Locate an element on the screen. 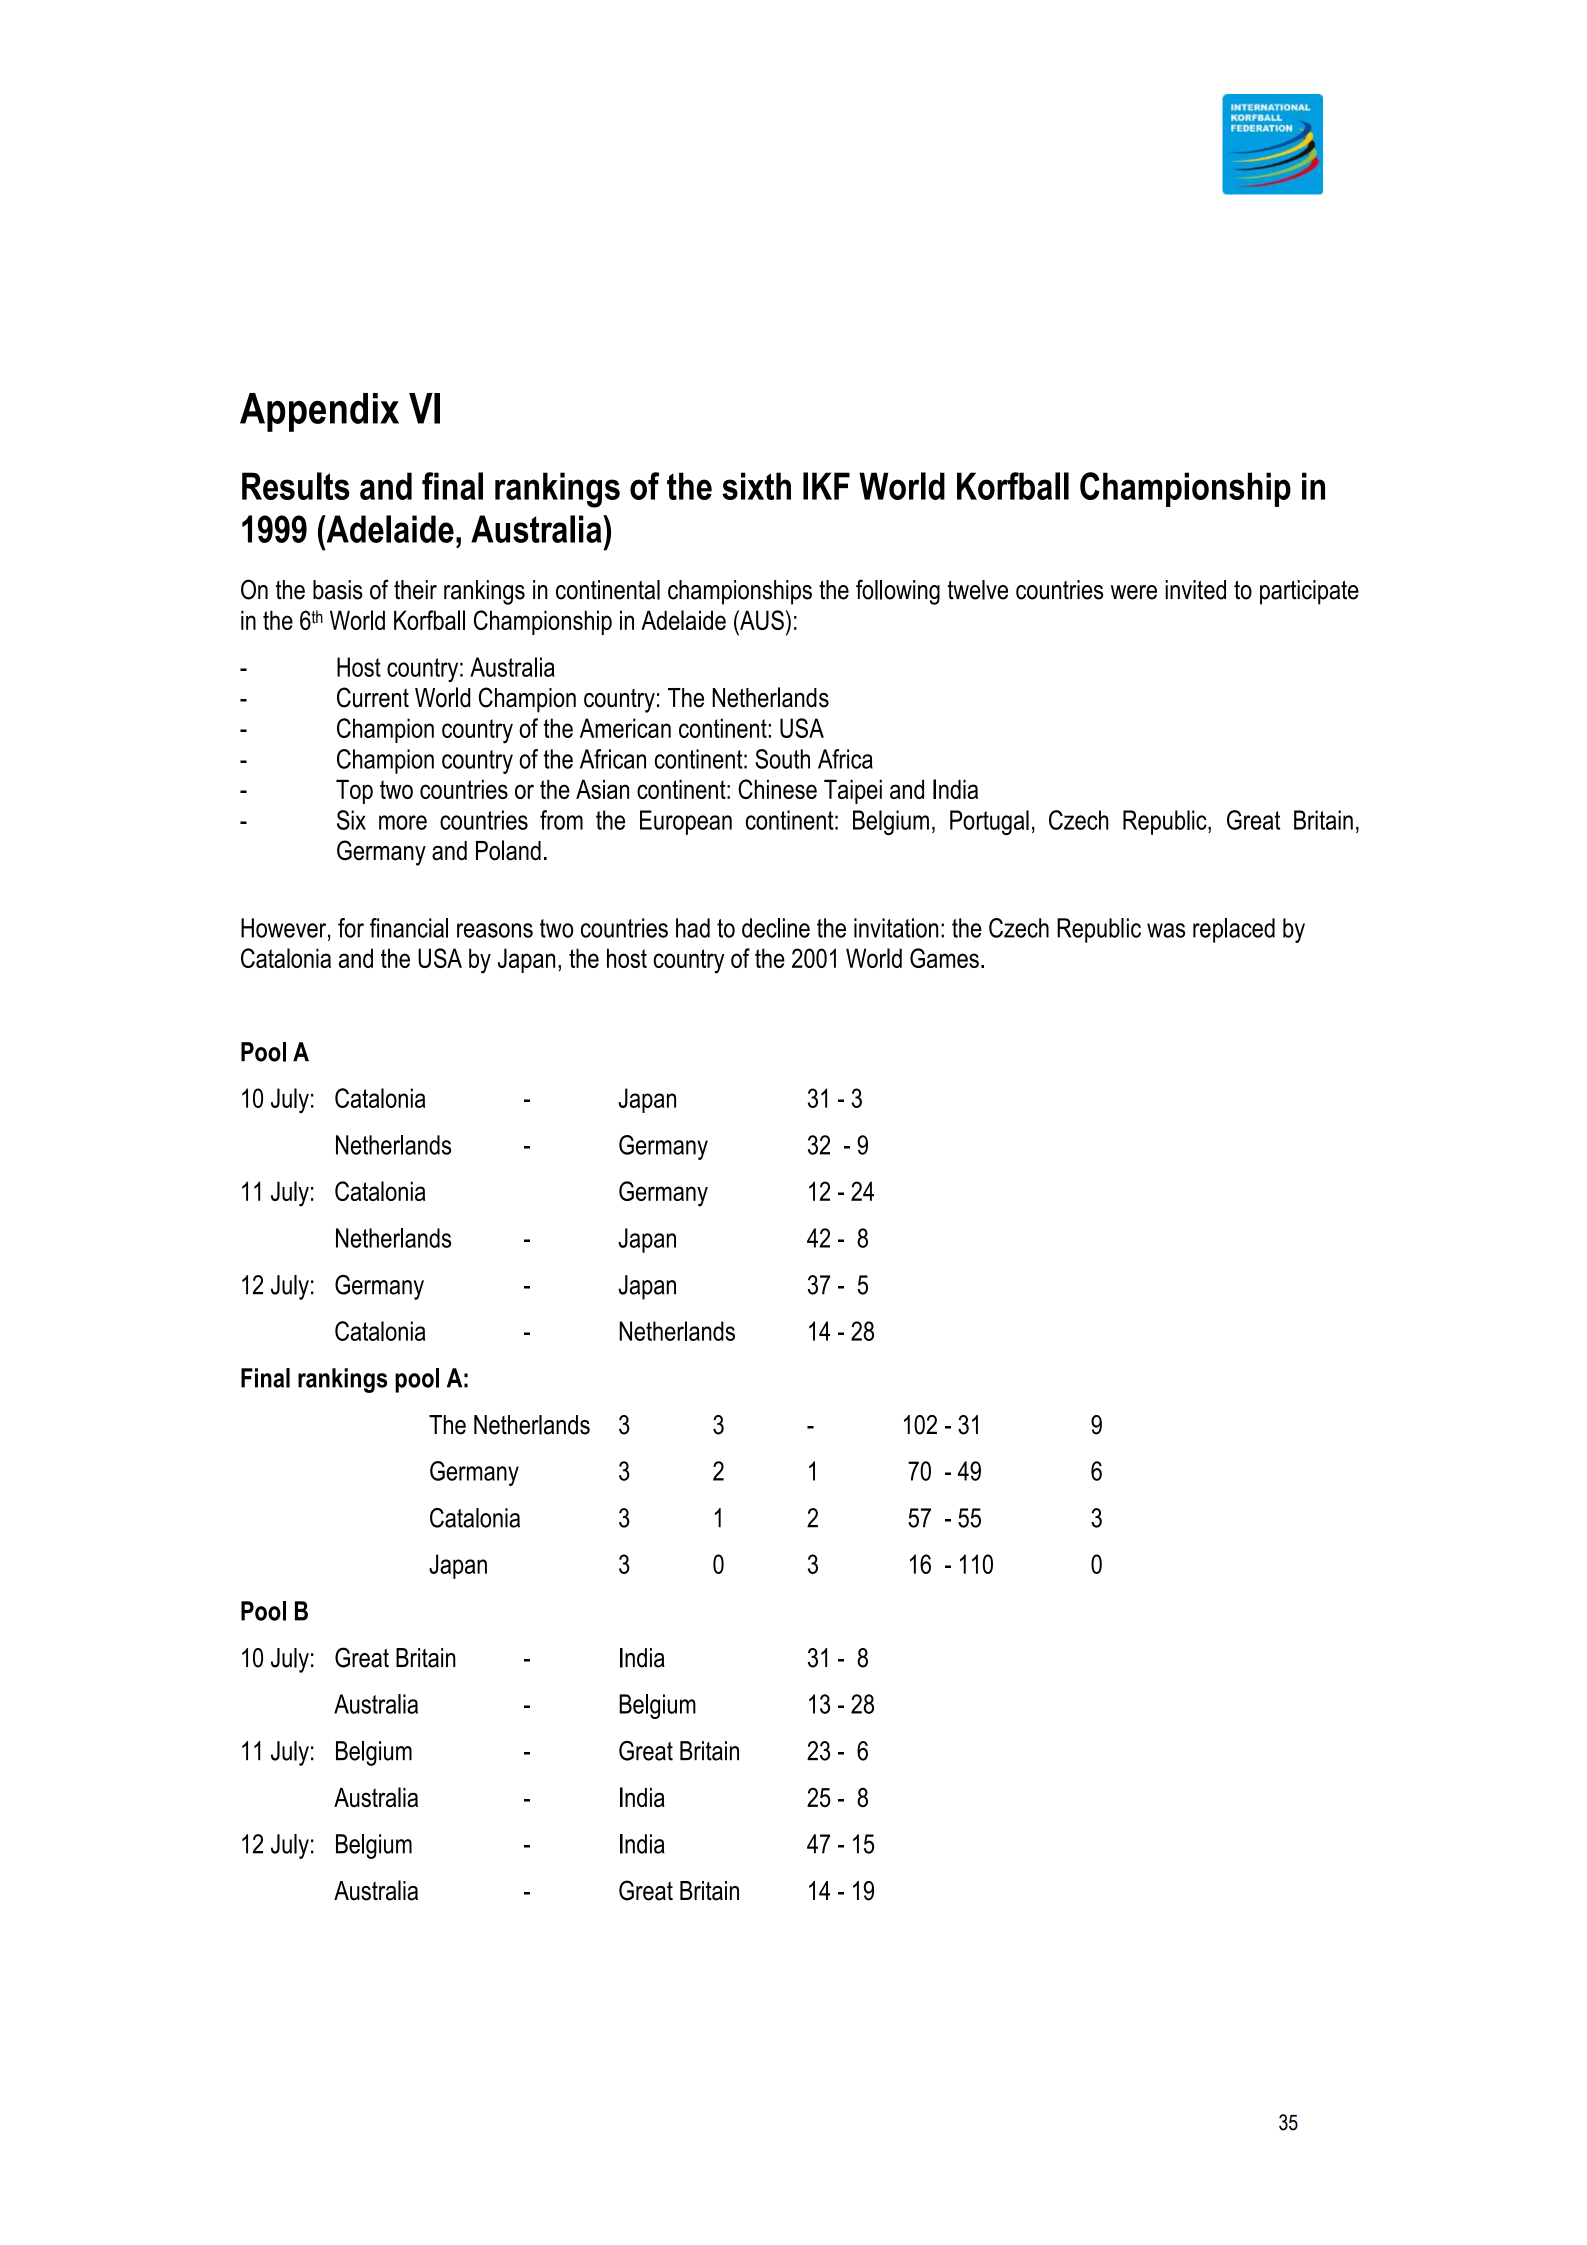 The width and height of the screenshot is (1587, 2245). financial is located at coordinates (409, 928).
